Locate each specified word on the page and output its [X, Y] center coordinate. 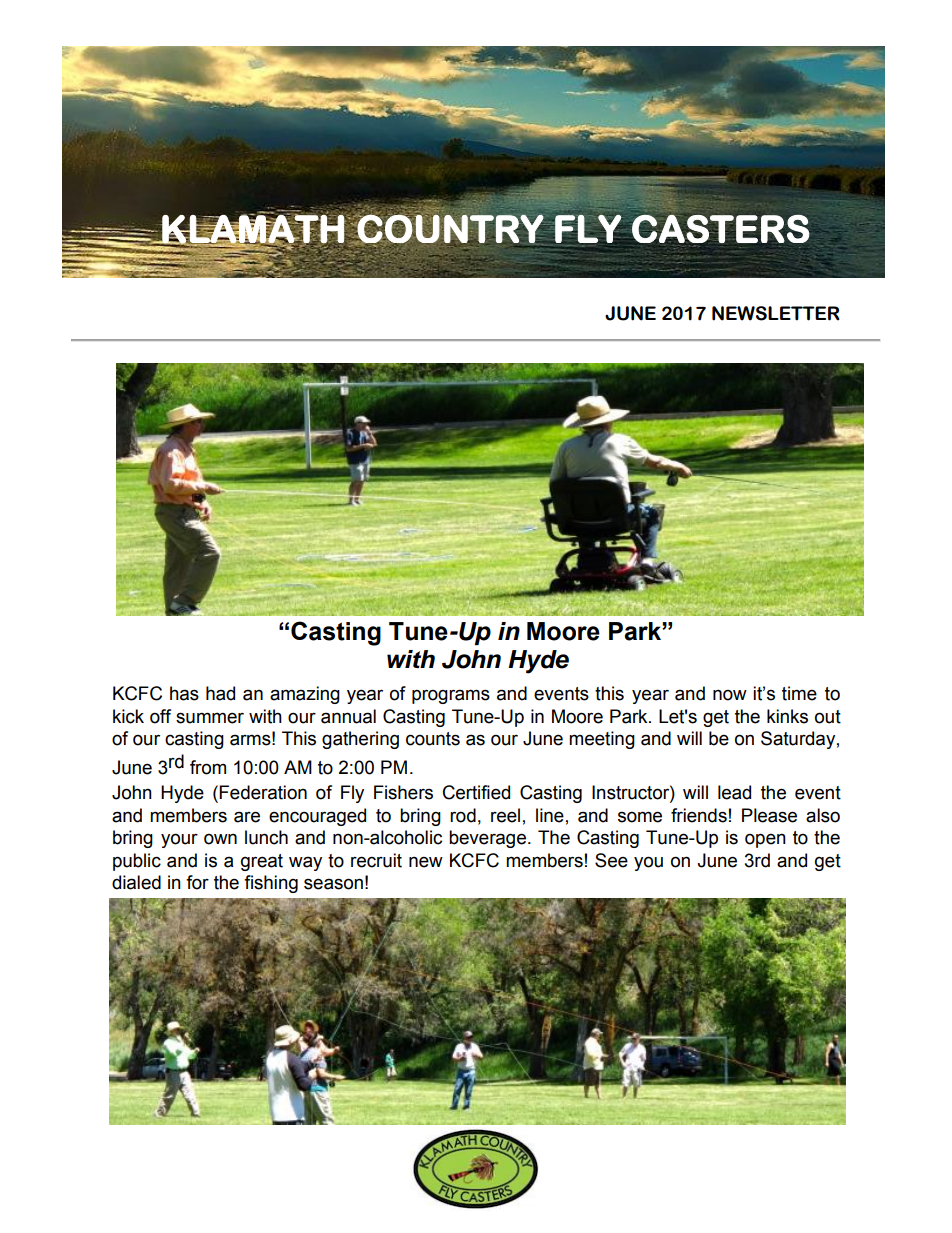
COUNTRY [450, 229]
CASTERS [721, 228]
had [220, 693]
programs [451, 696]
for [197, 882]
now [730, 695]
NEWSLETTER [776, 313]
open [765, 840]
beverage [487, 839]
